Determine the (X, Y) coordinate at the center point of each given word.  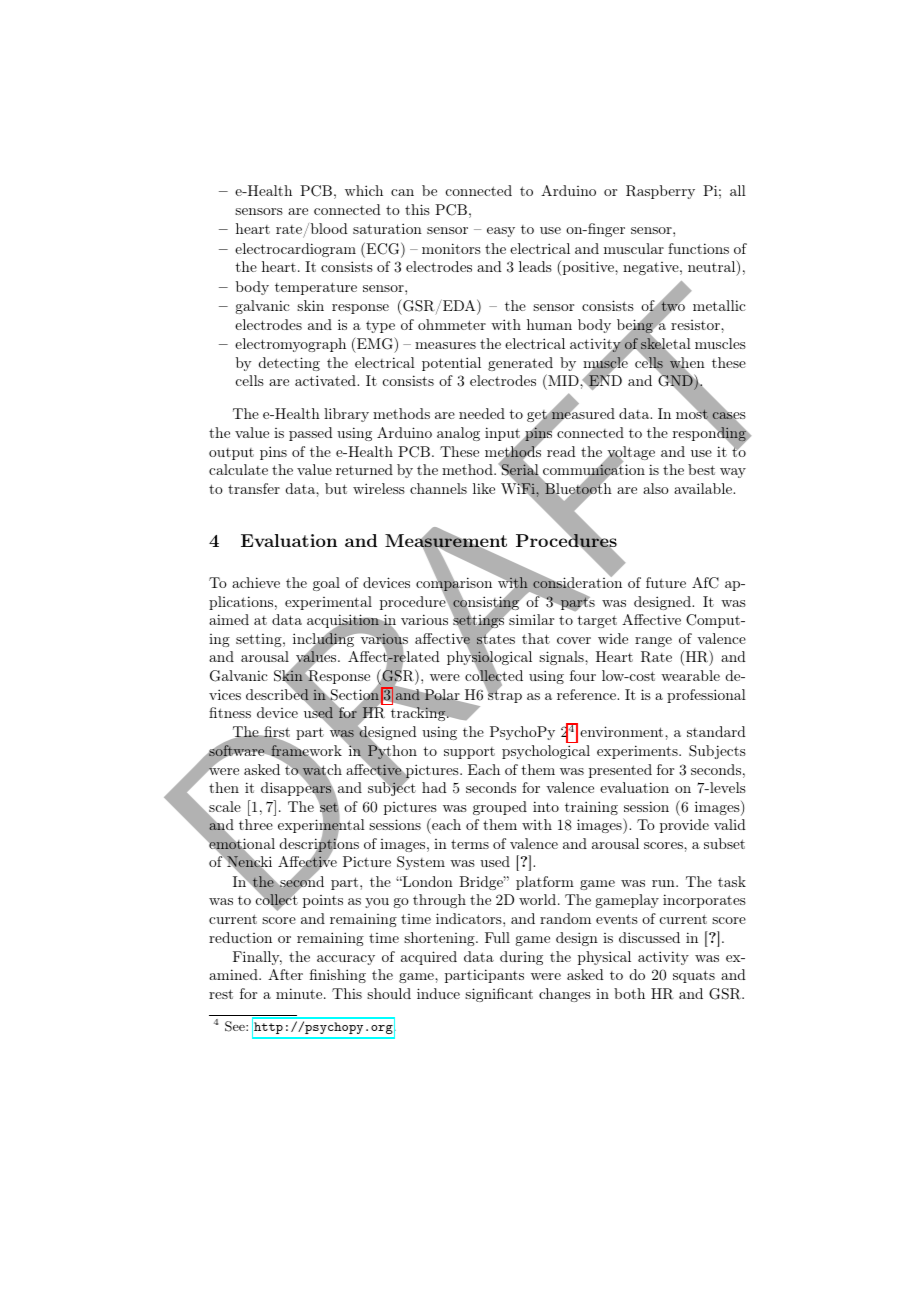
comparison (454, 585)
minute (300, 993)
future (666, 582)
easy (501, 232)
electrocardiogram (295, 250)
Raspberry (660, 192)
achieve (256, 582)
